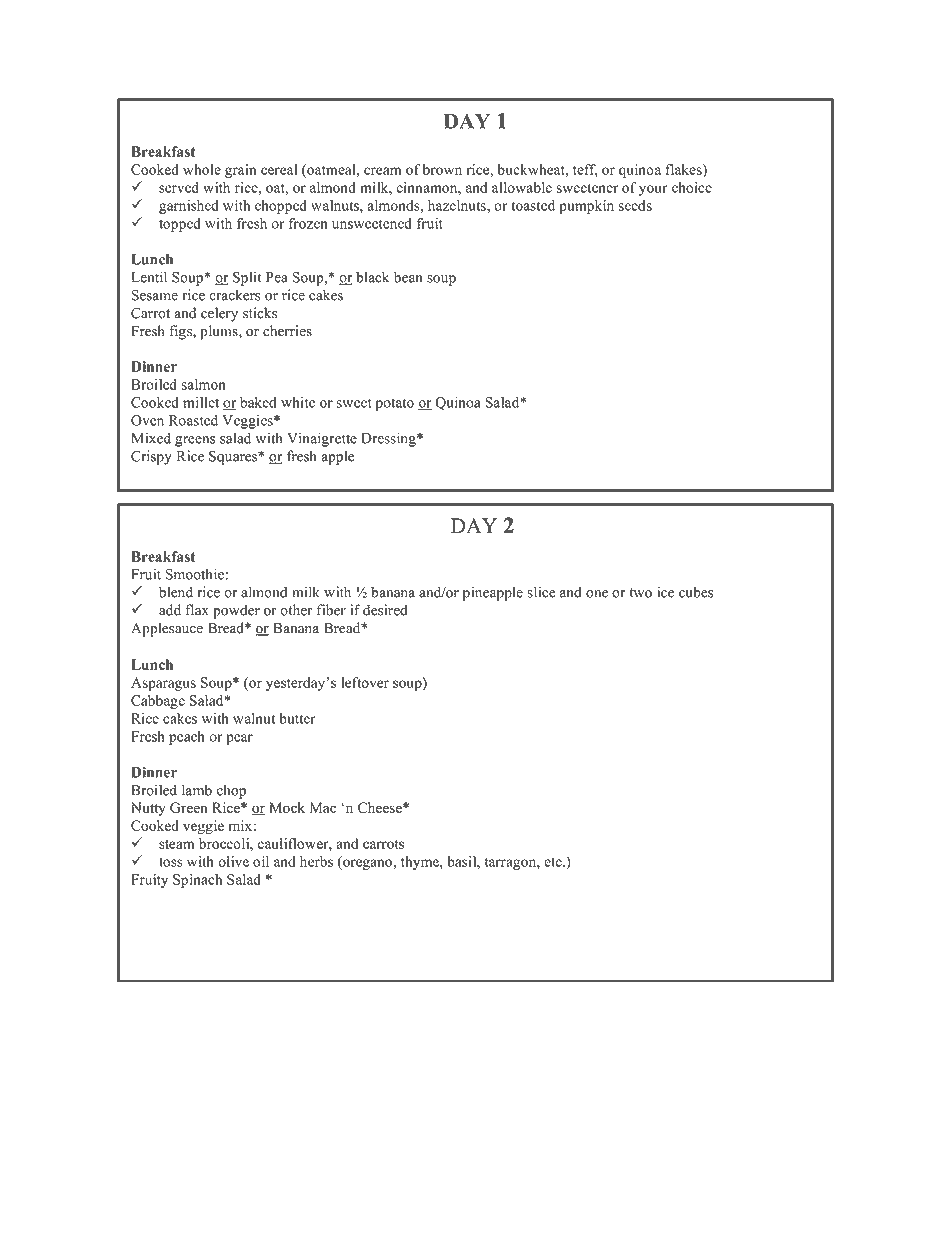  What do you see at coordinates (653, 190) in the screenshot?
I see `your` at bounding box center [653, 190].
